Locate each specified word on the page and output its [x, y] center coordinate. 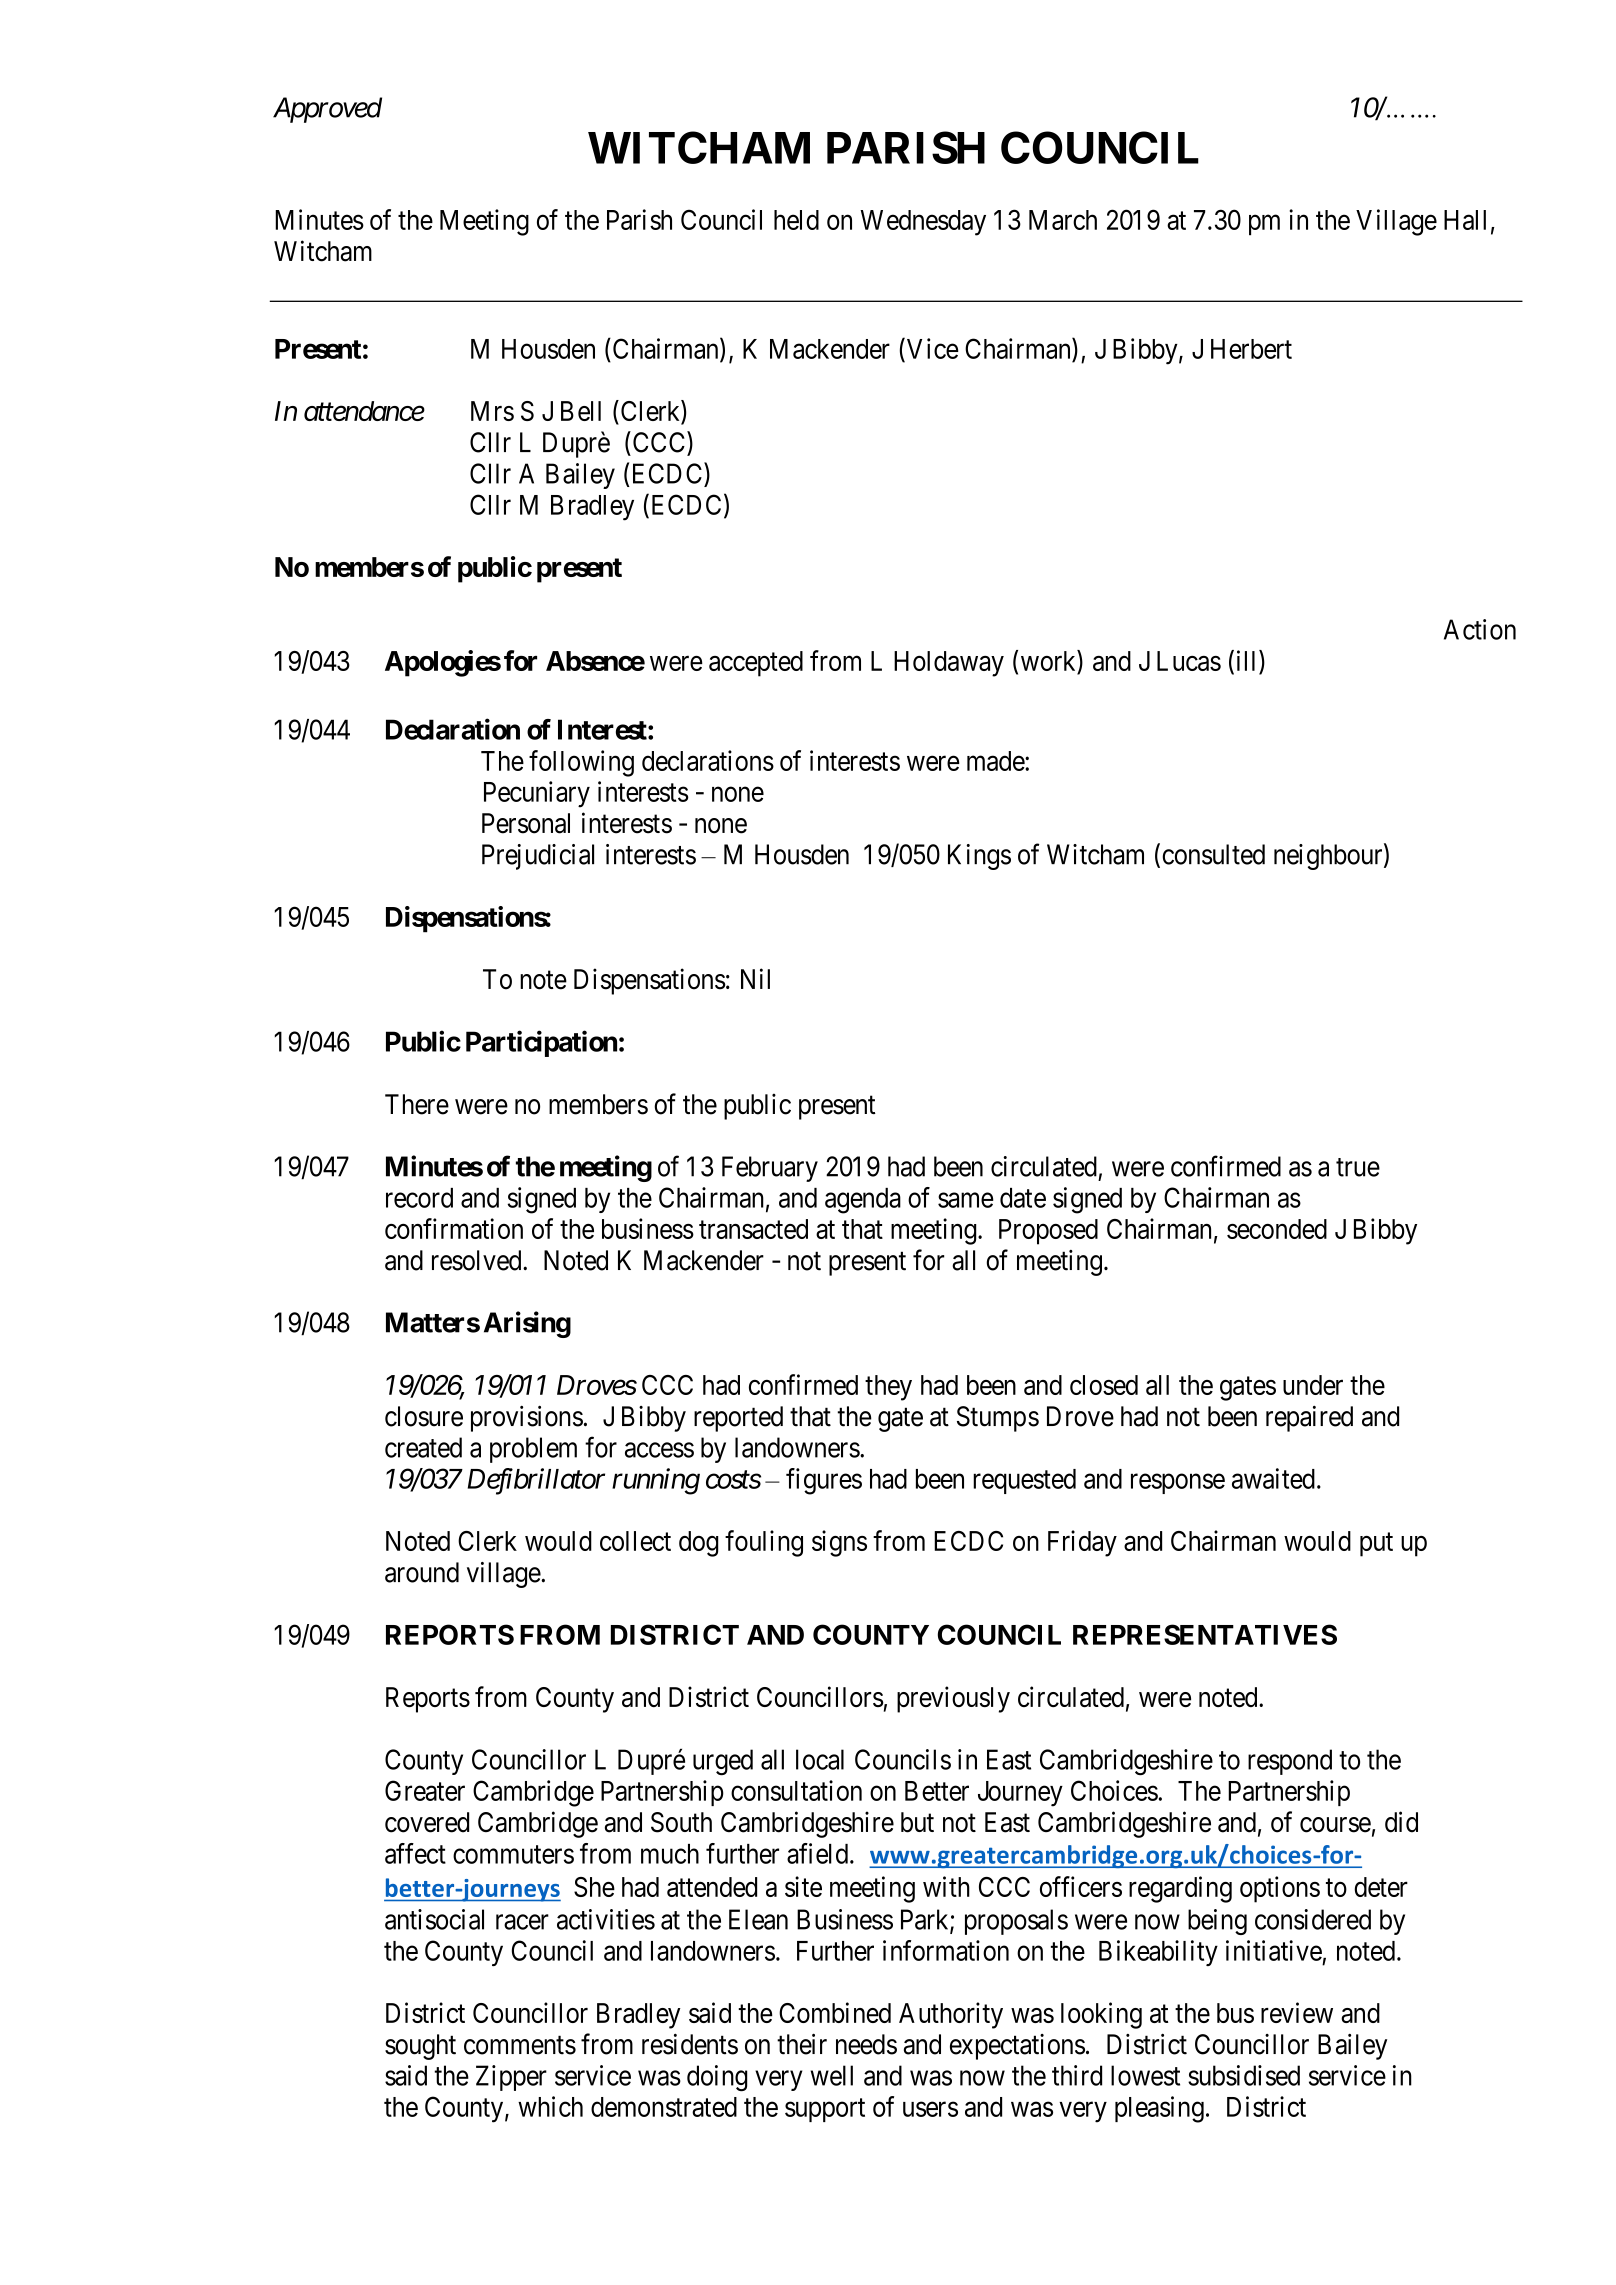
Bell [581, 411]
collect [635, 1541]
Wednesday [923, 223]
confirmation [454, 1228]
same [965, 1200]
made [996, 761]
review [1297, 2012]
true [1358, 1167]
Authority [951, 2015]
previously [953, 1699]
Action [1480, 629]
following [581, 763]
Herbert [1251, 349]
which [550, 2106]
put [1376, 1545]
